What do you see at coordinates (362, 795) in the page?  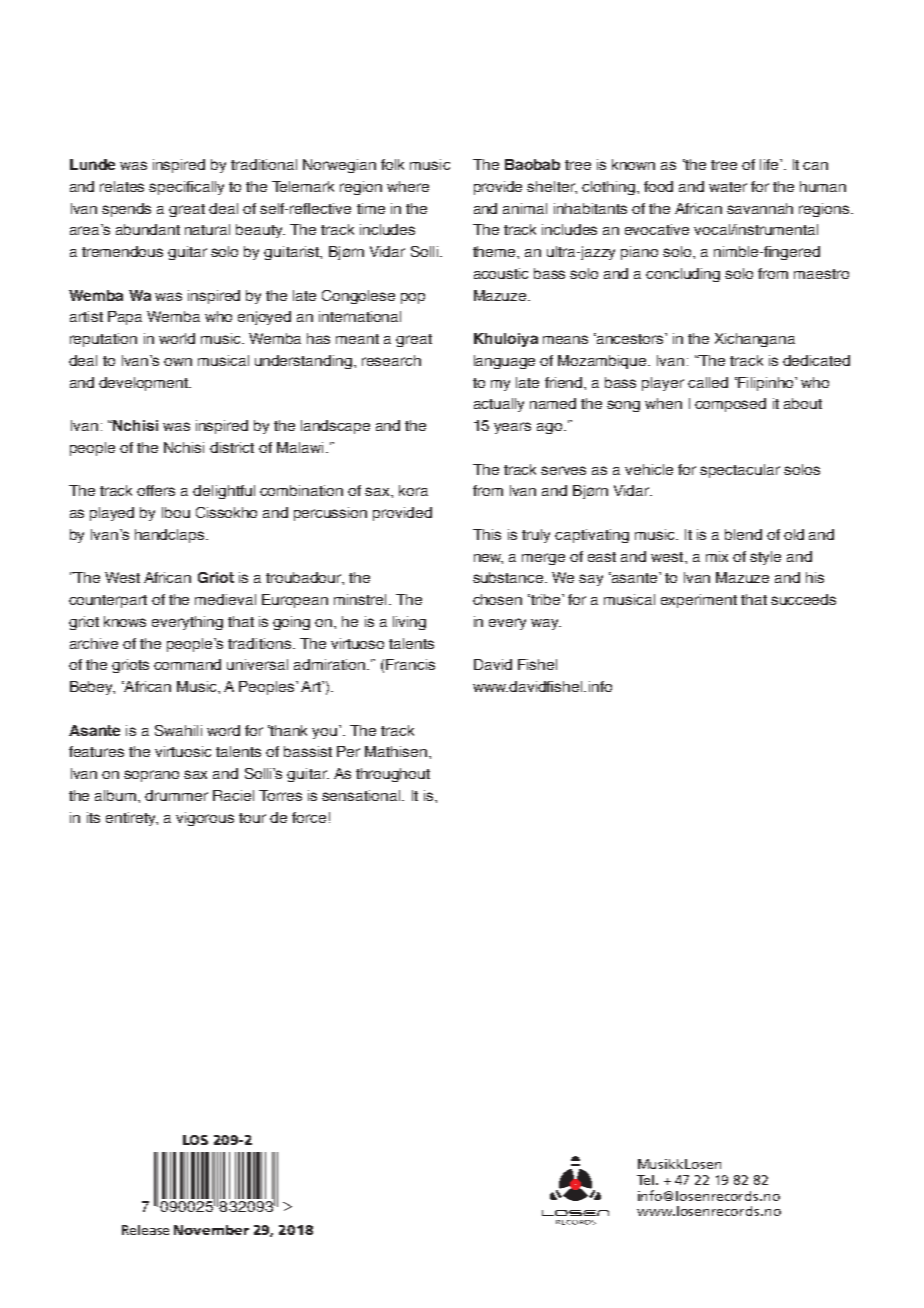 I see `sensational` at bounding box center [362, 795].
